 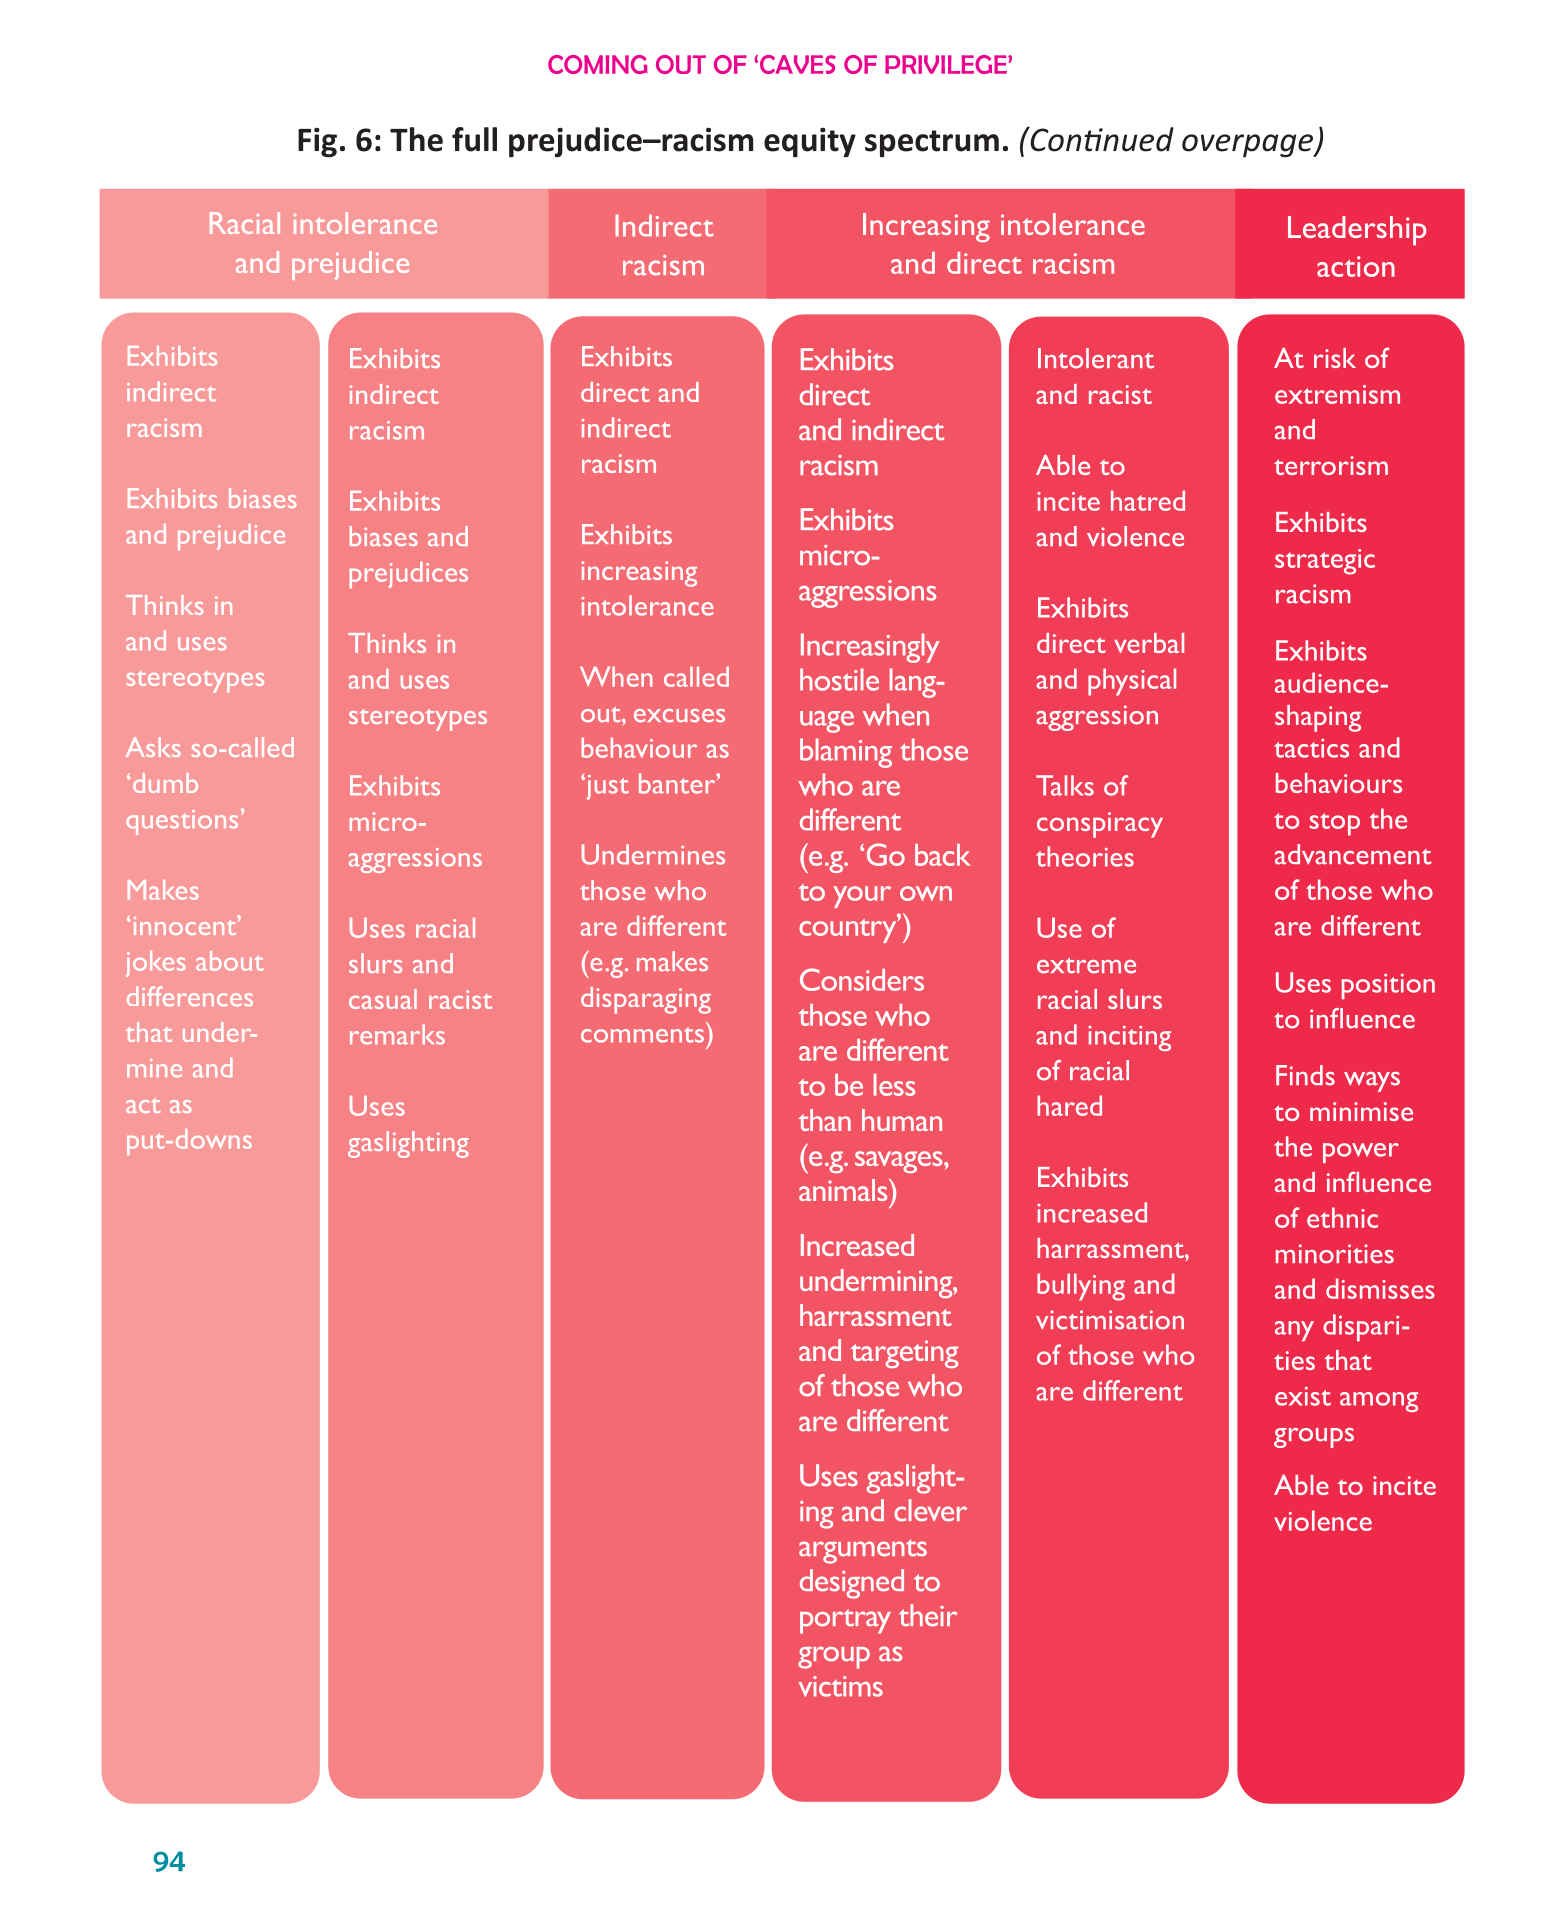 I want to click on portray, so click(x=845, y=1621).
